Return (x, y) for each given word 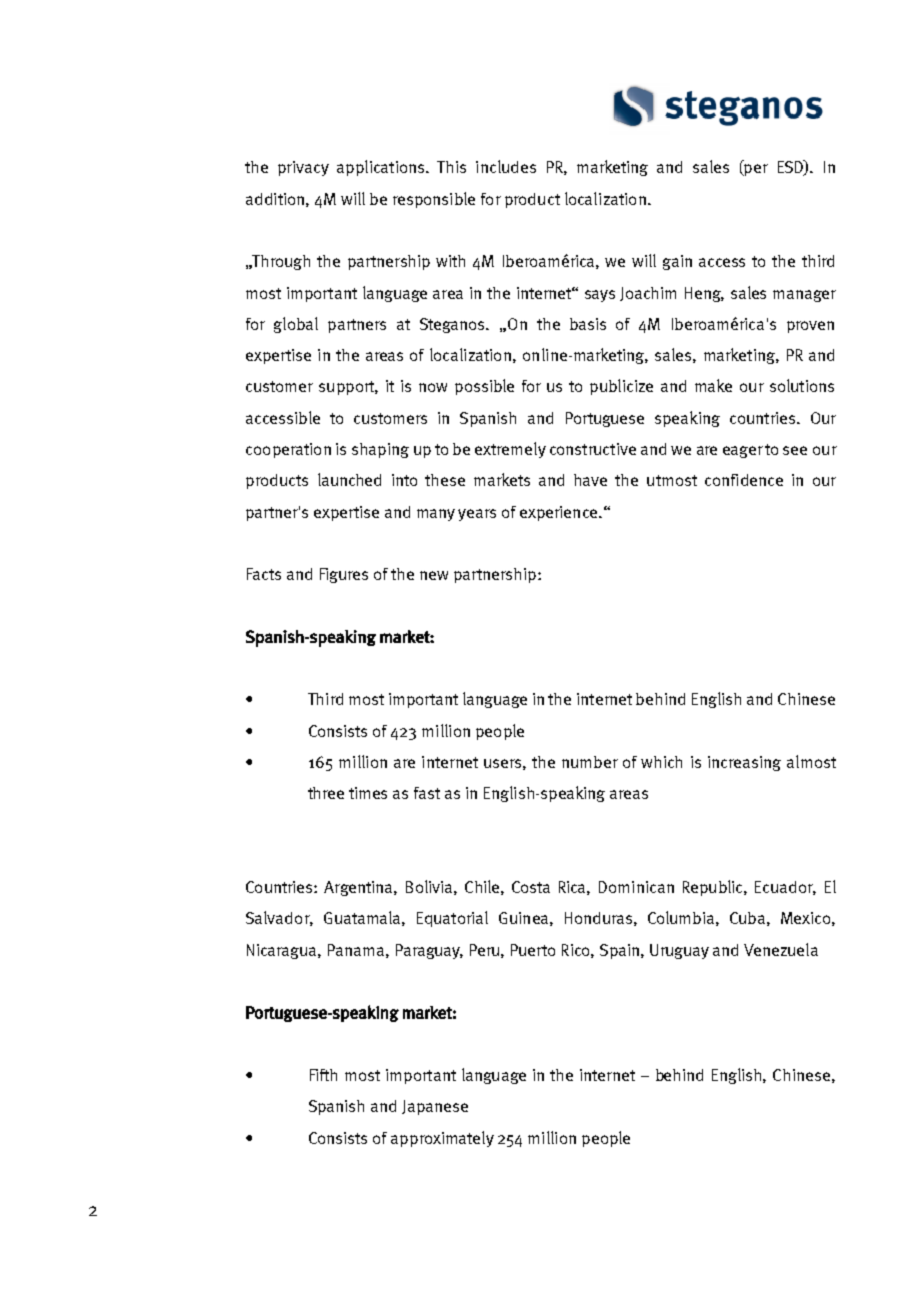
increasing (744, 763)
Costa (531, 887)
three (326, 793)
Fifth (323, 1075)
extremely (510, 450)
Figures (344, 575)
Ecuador (785, 888)
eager (743, 452)
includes (506, 166)
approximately (442, 1139)
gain (677, 262)
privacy (303, 168)
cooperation (288, 450)
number (590, 762)
